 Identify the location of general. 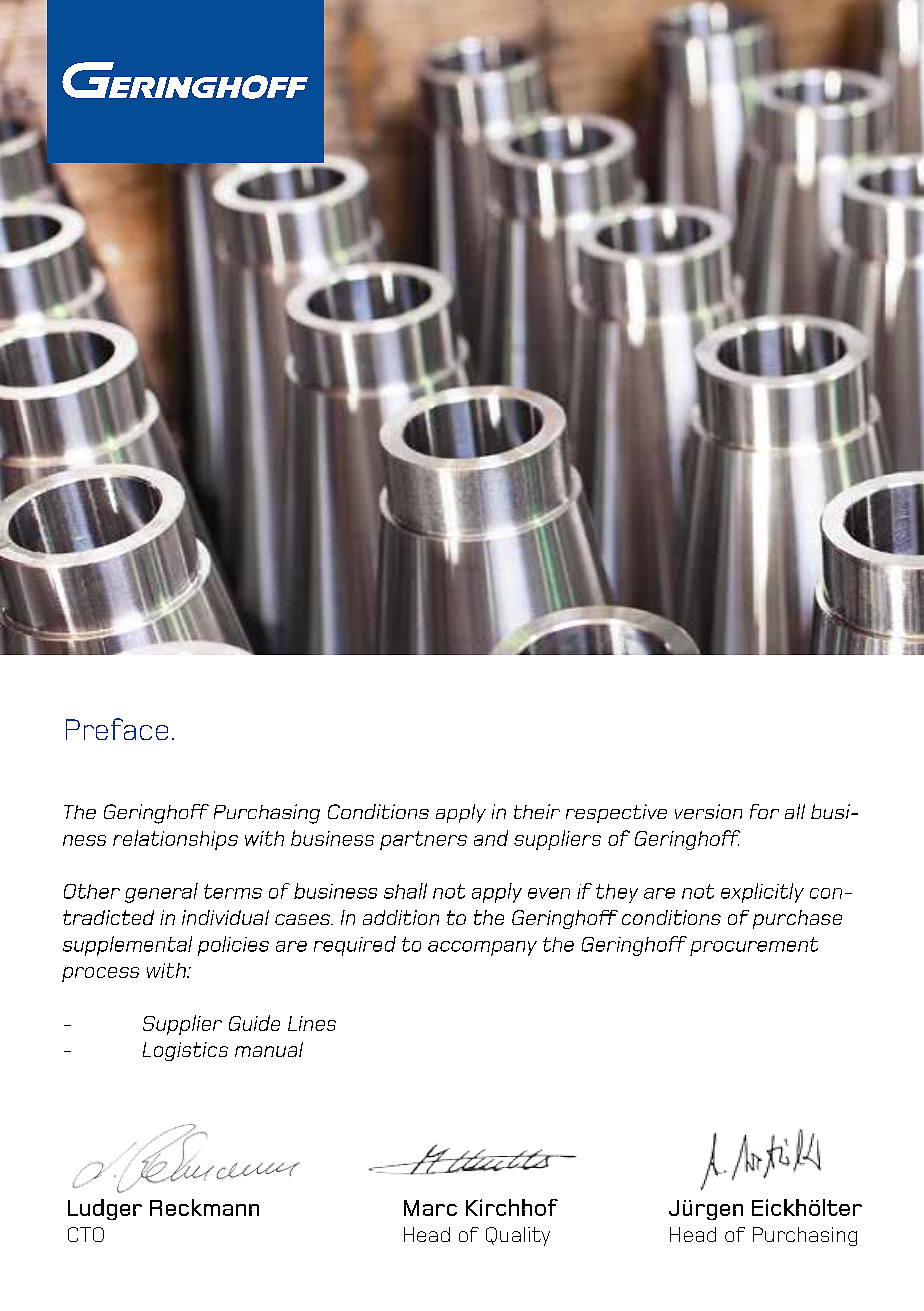
(161, 893).
